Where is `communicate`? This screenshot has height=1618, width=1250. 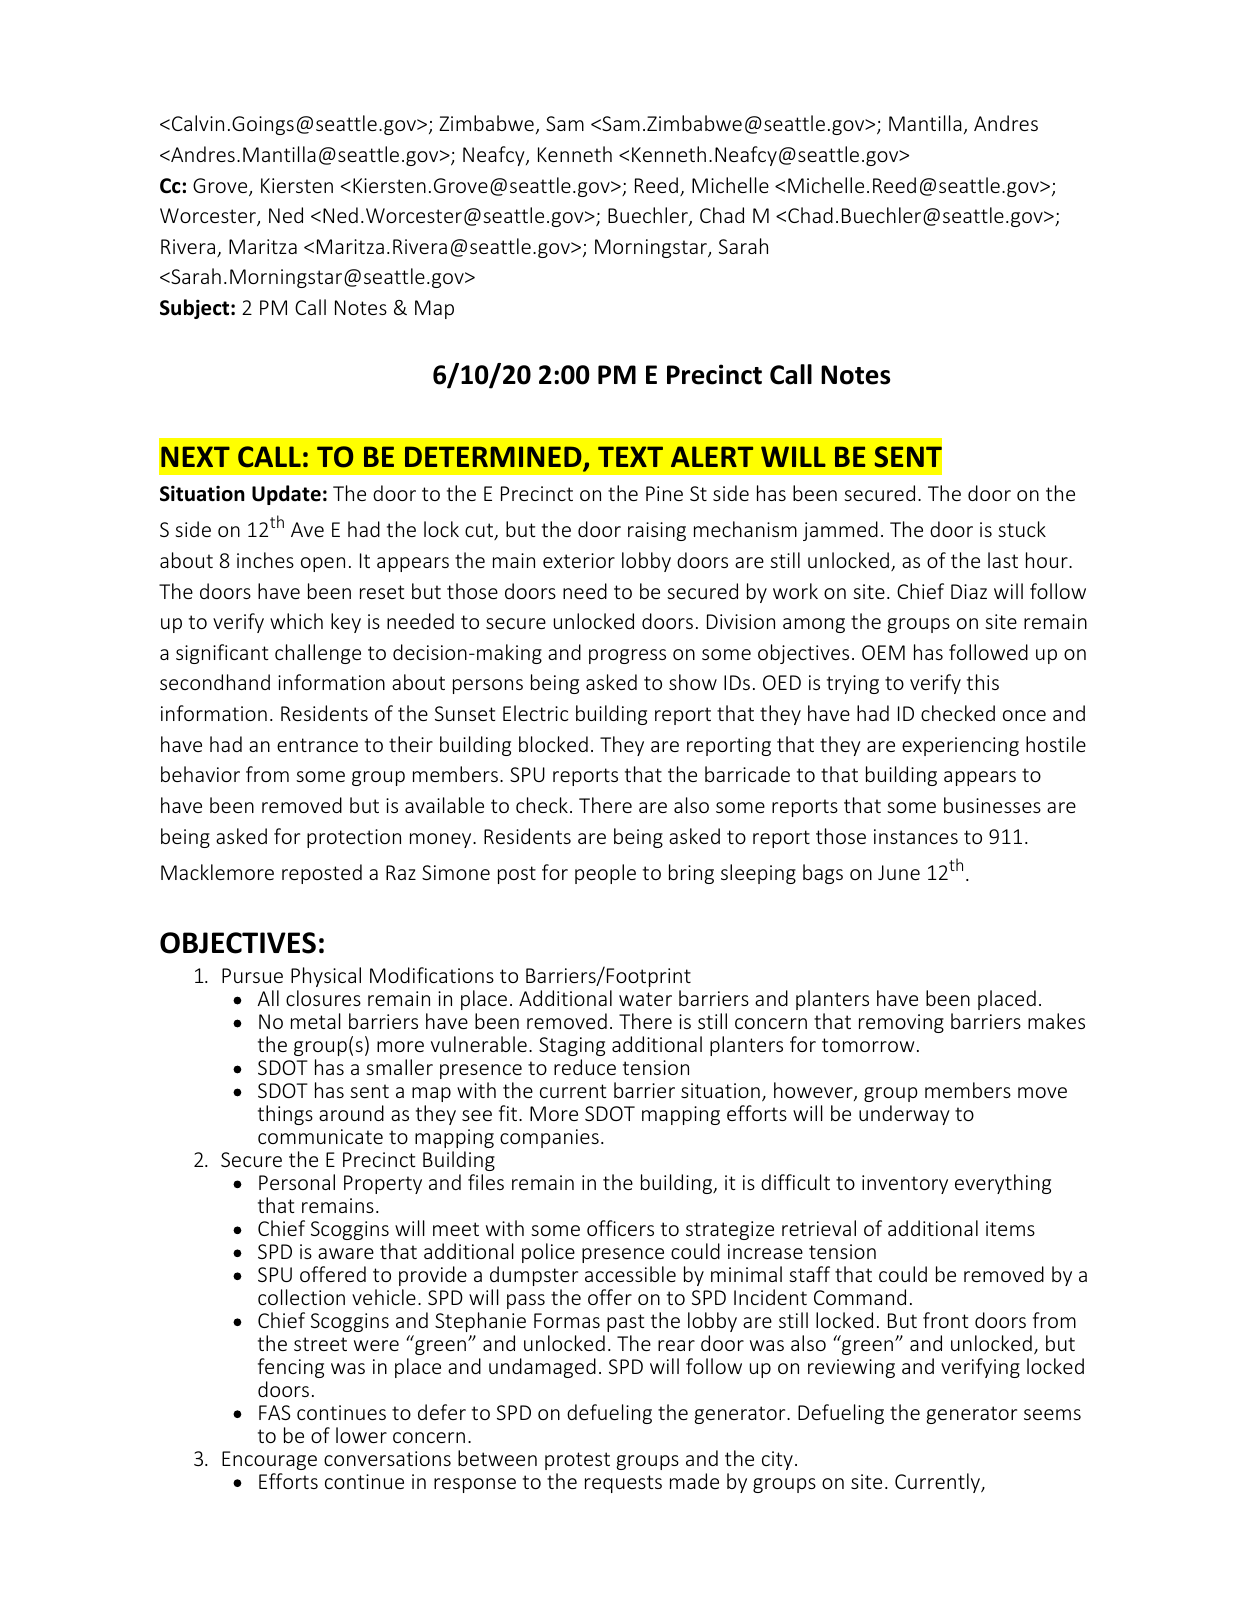
communicate is located at coordinates (320, 1136).
